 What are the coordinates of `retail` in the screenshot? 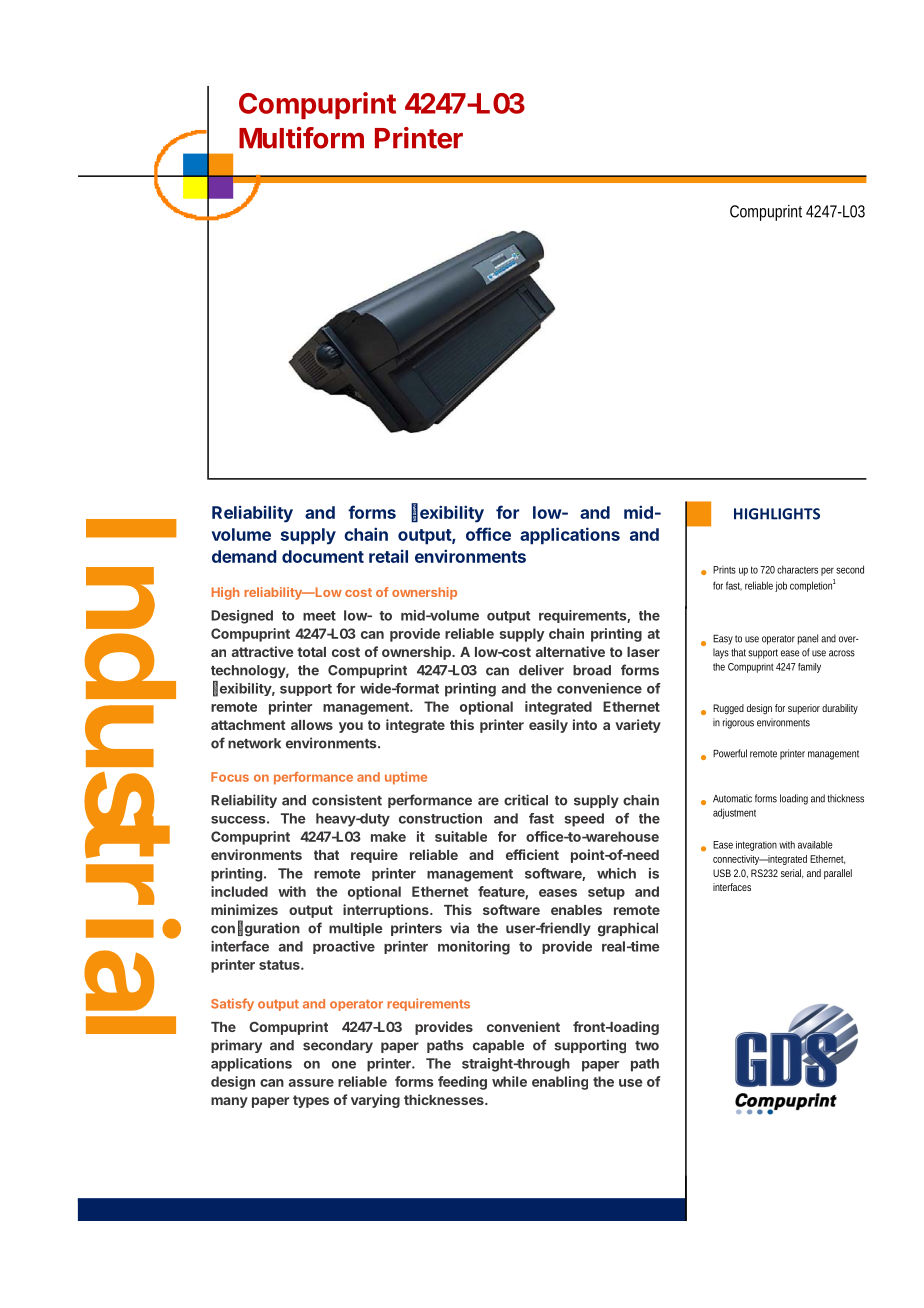 It's located at (388, 556).
